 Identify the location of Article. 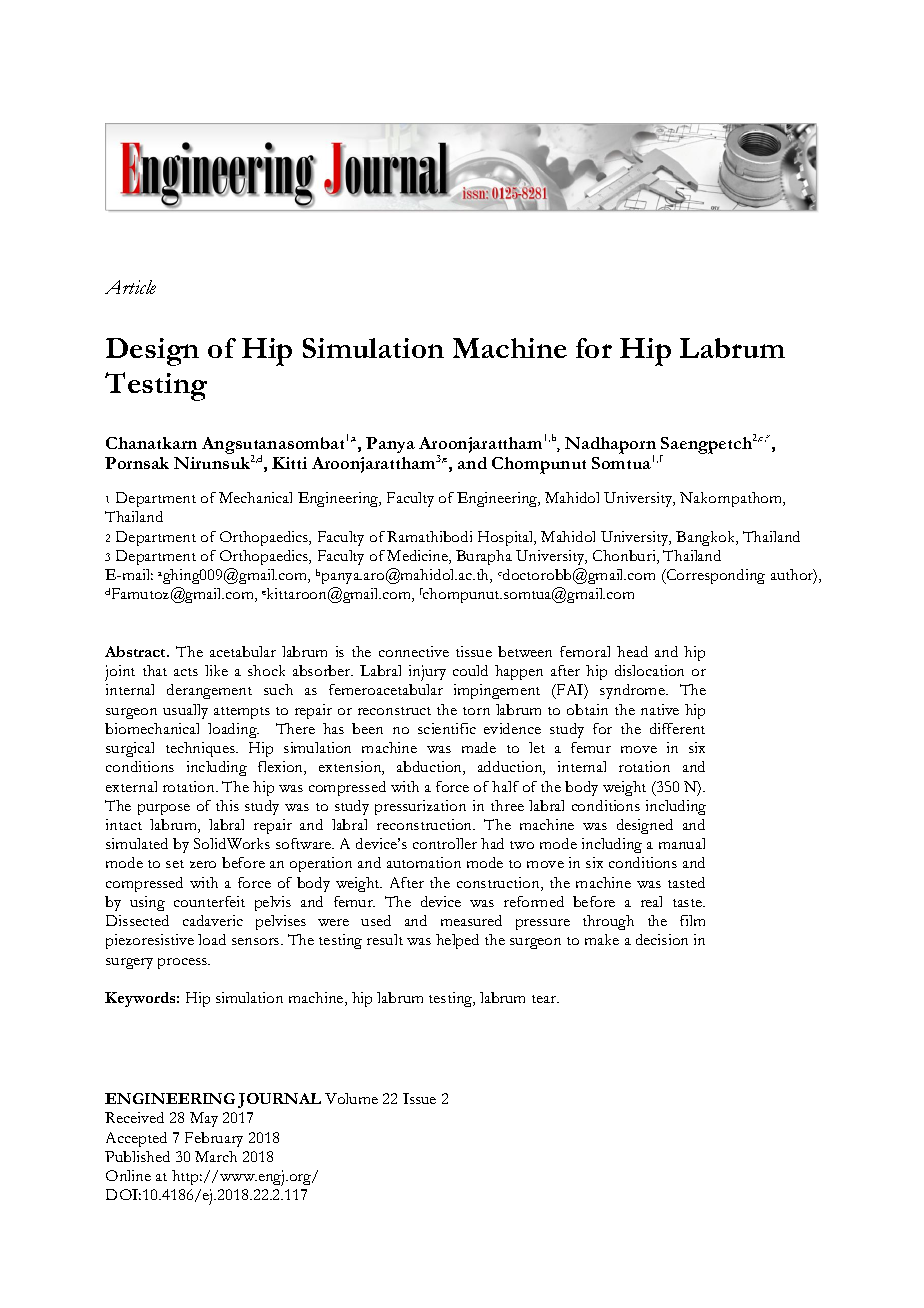
(130, 287).
